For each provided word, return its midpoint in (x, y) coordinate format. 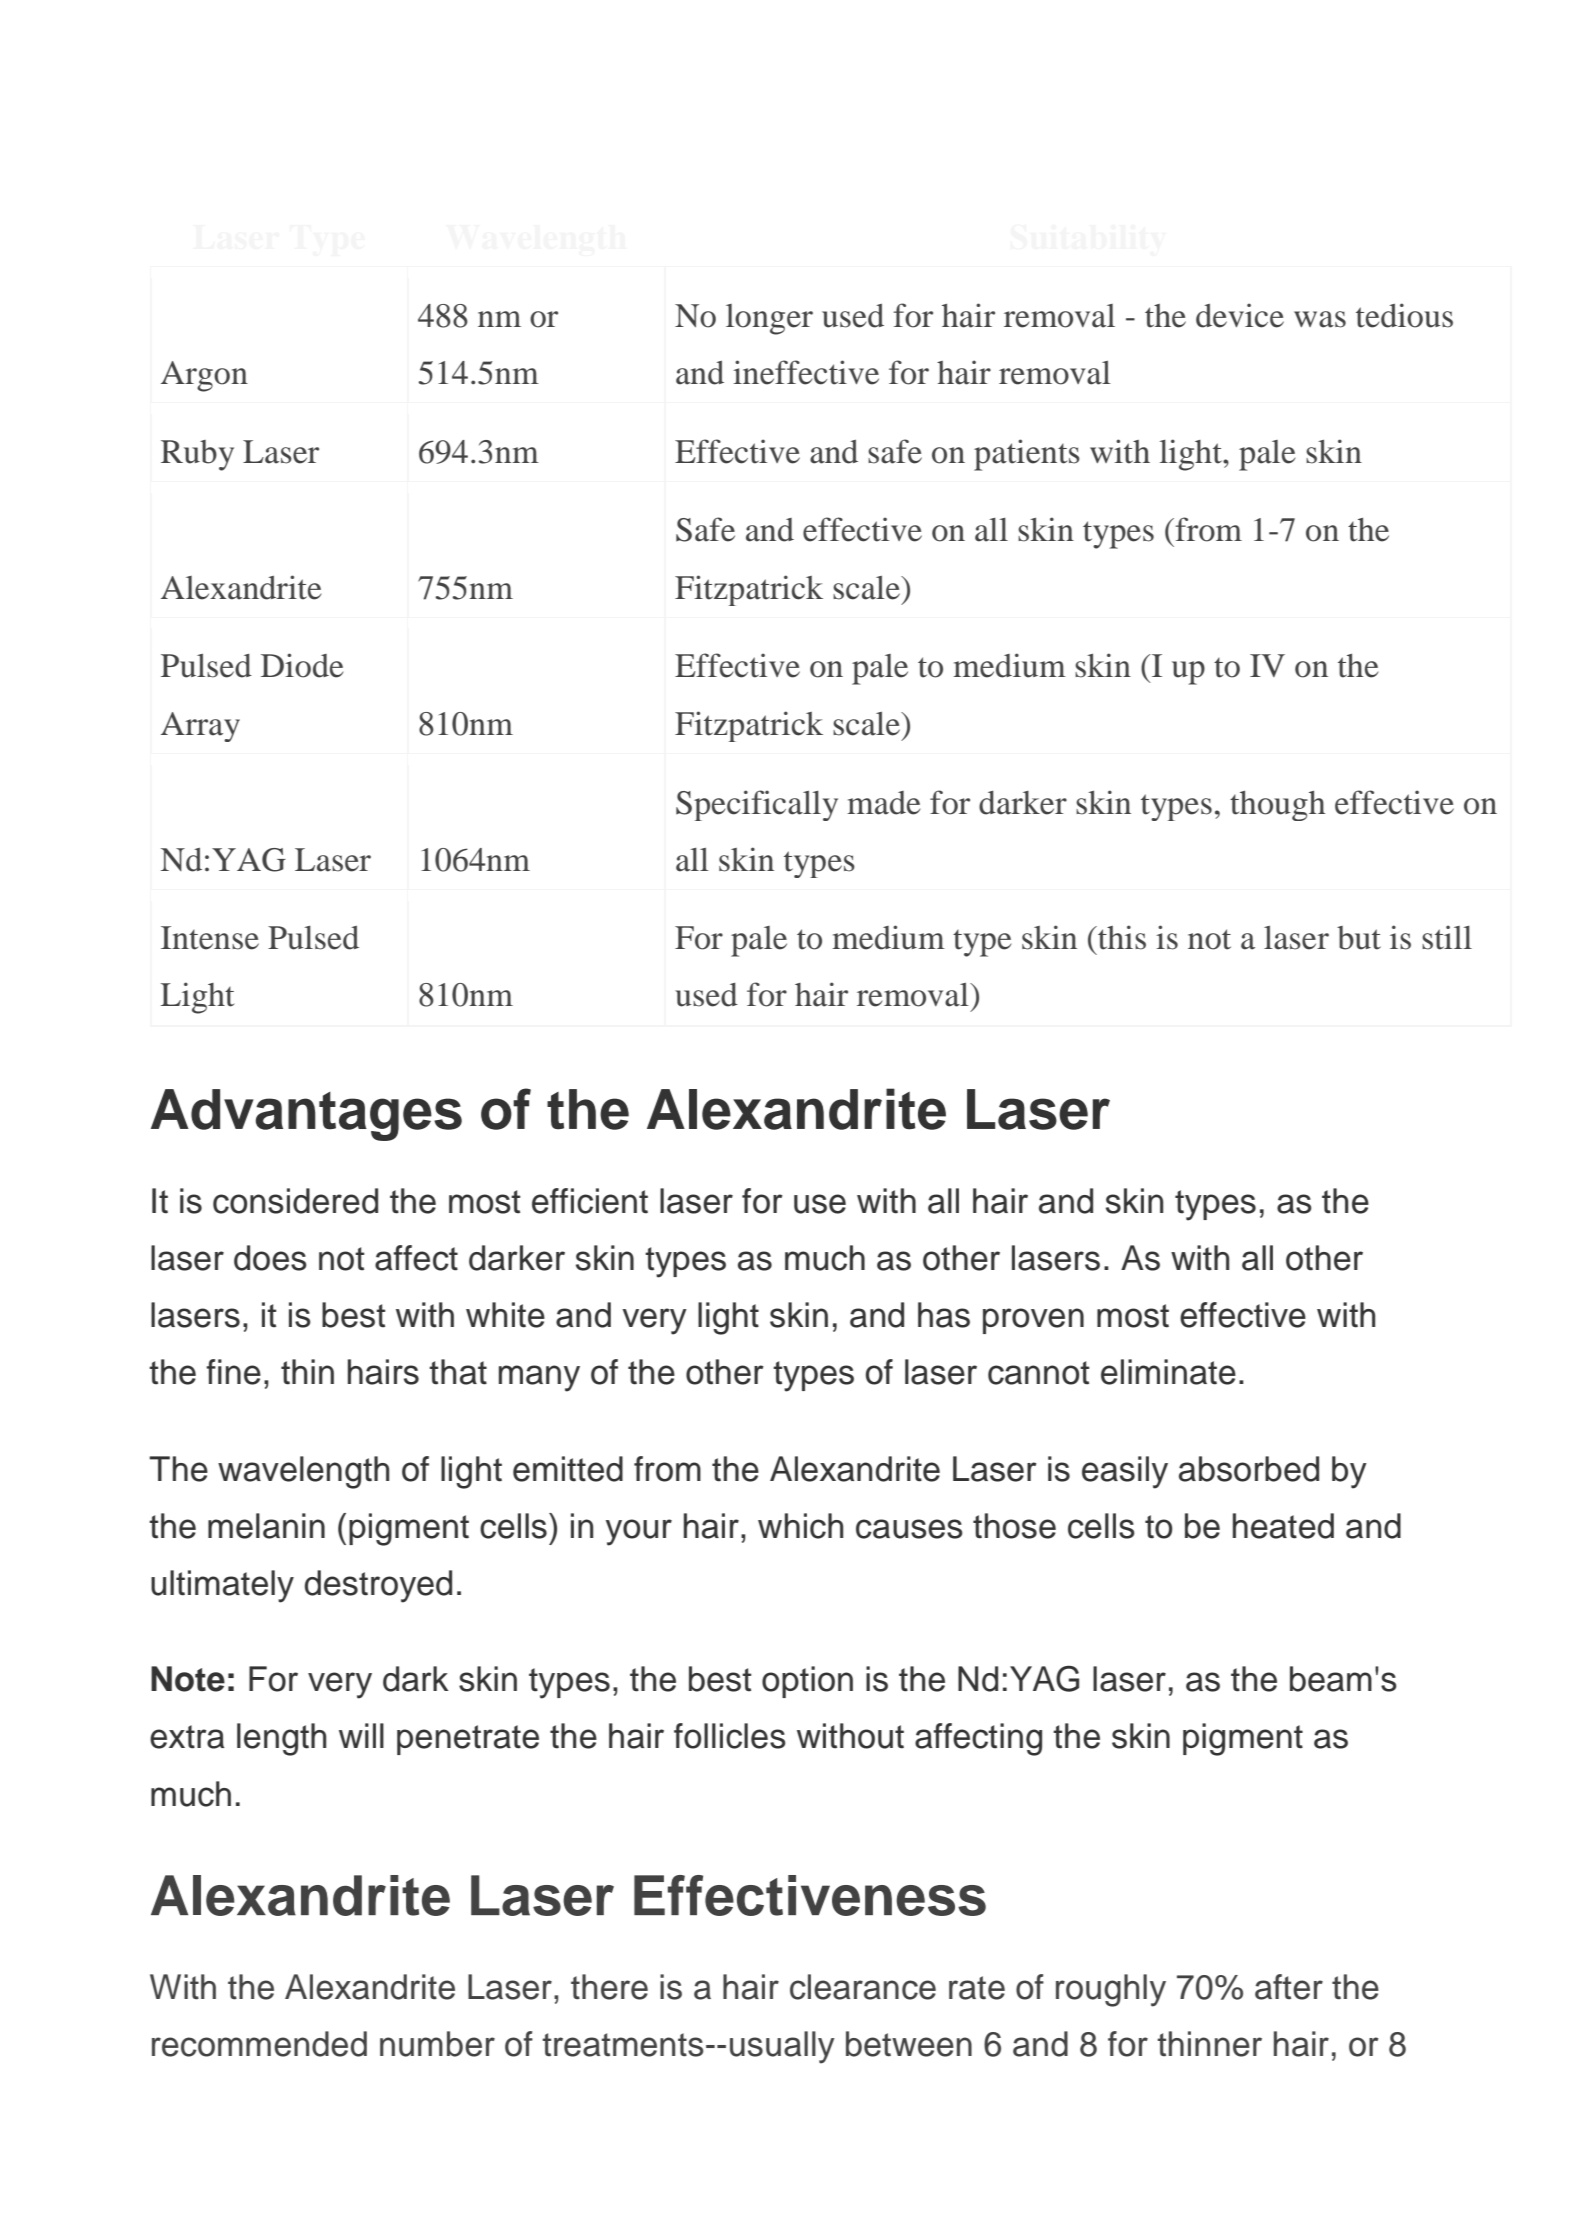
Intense (210, 938)
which (800, 1526)
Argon (204, 376)
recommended (259, 2044)
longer (769, 319)
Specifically (757, 805)
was (1320, 319)
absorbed (1249, 1469)
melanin (266, 1526)
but (1359, 938)
